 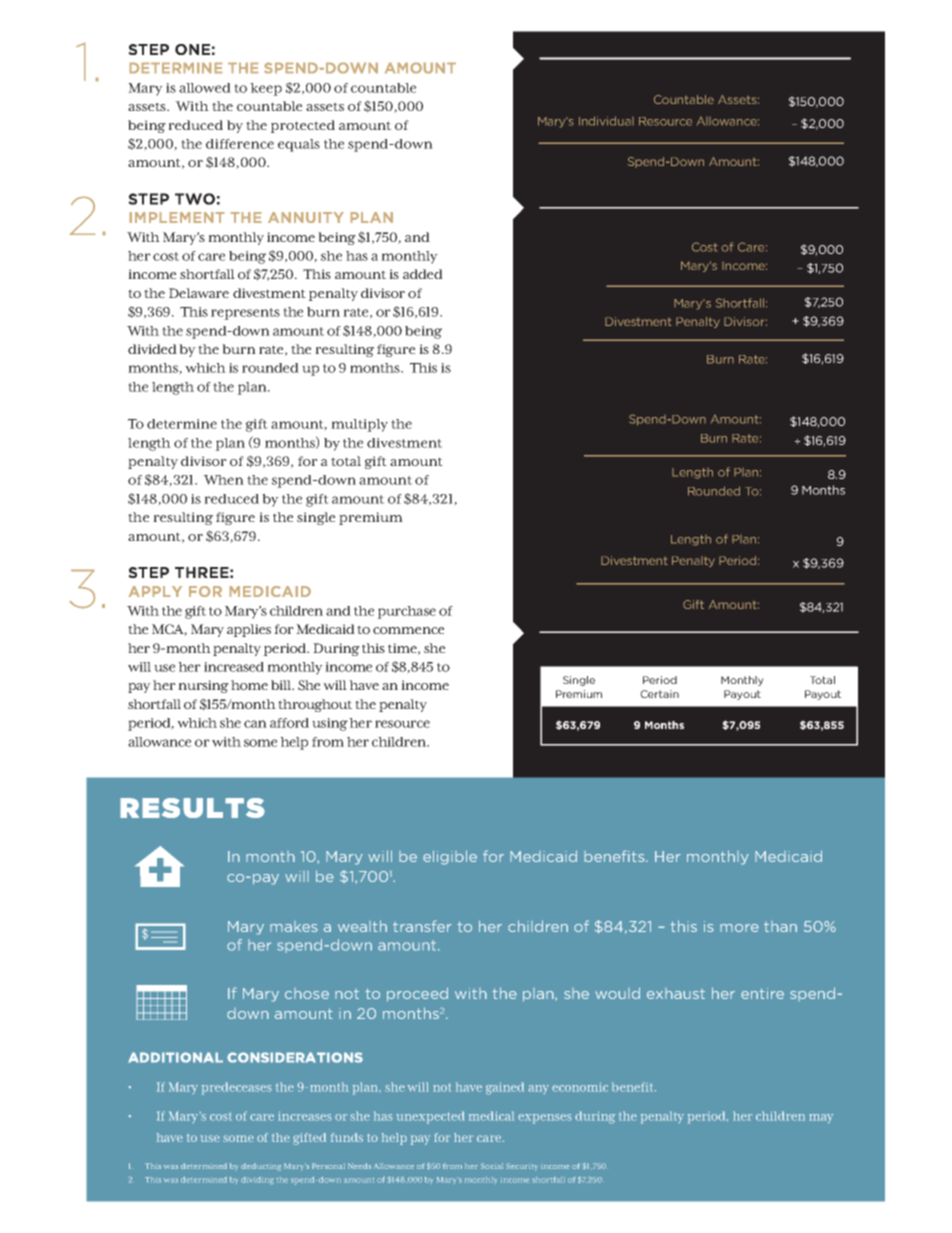 I want to click on Social, so click(x=492, y=1166).
